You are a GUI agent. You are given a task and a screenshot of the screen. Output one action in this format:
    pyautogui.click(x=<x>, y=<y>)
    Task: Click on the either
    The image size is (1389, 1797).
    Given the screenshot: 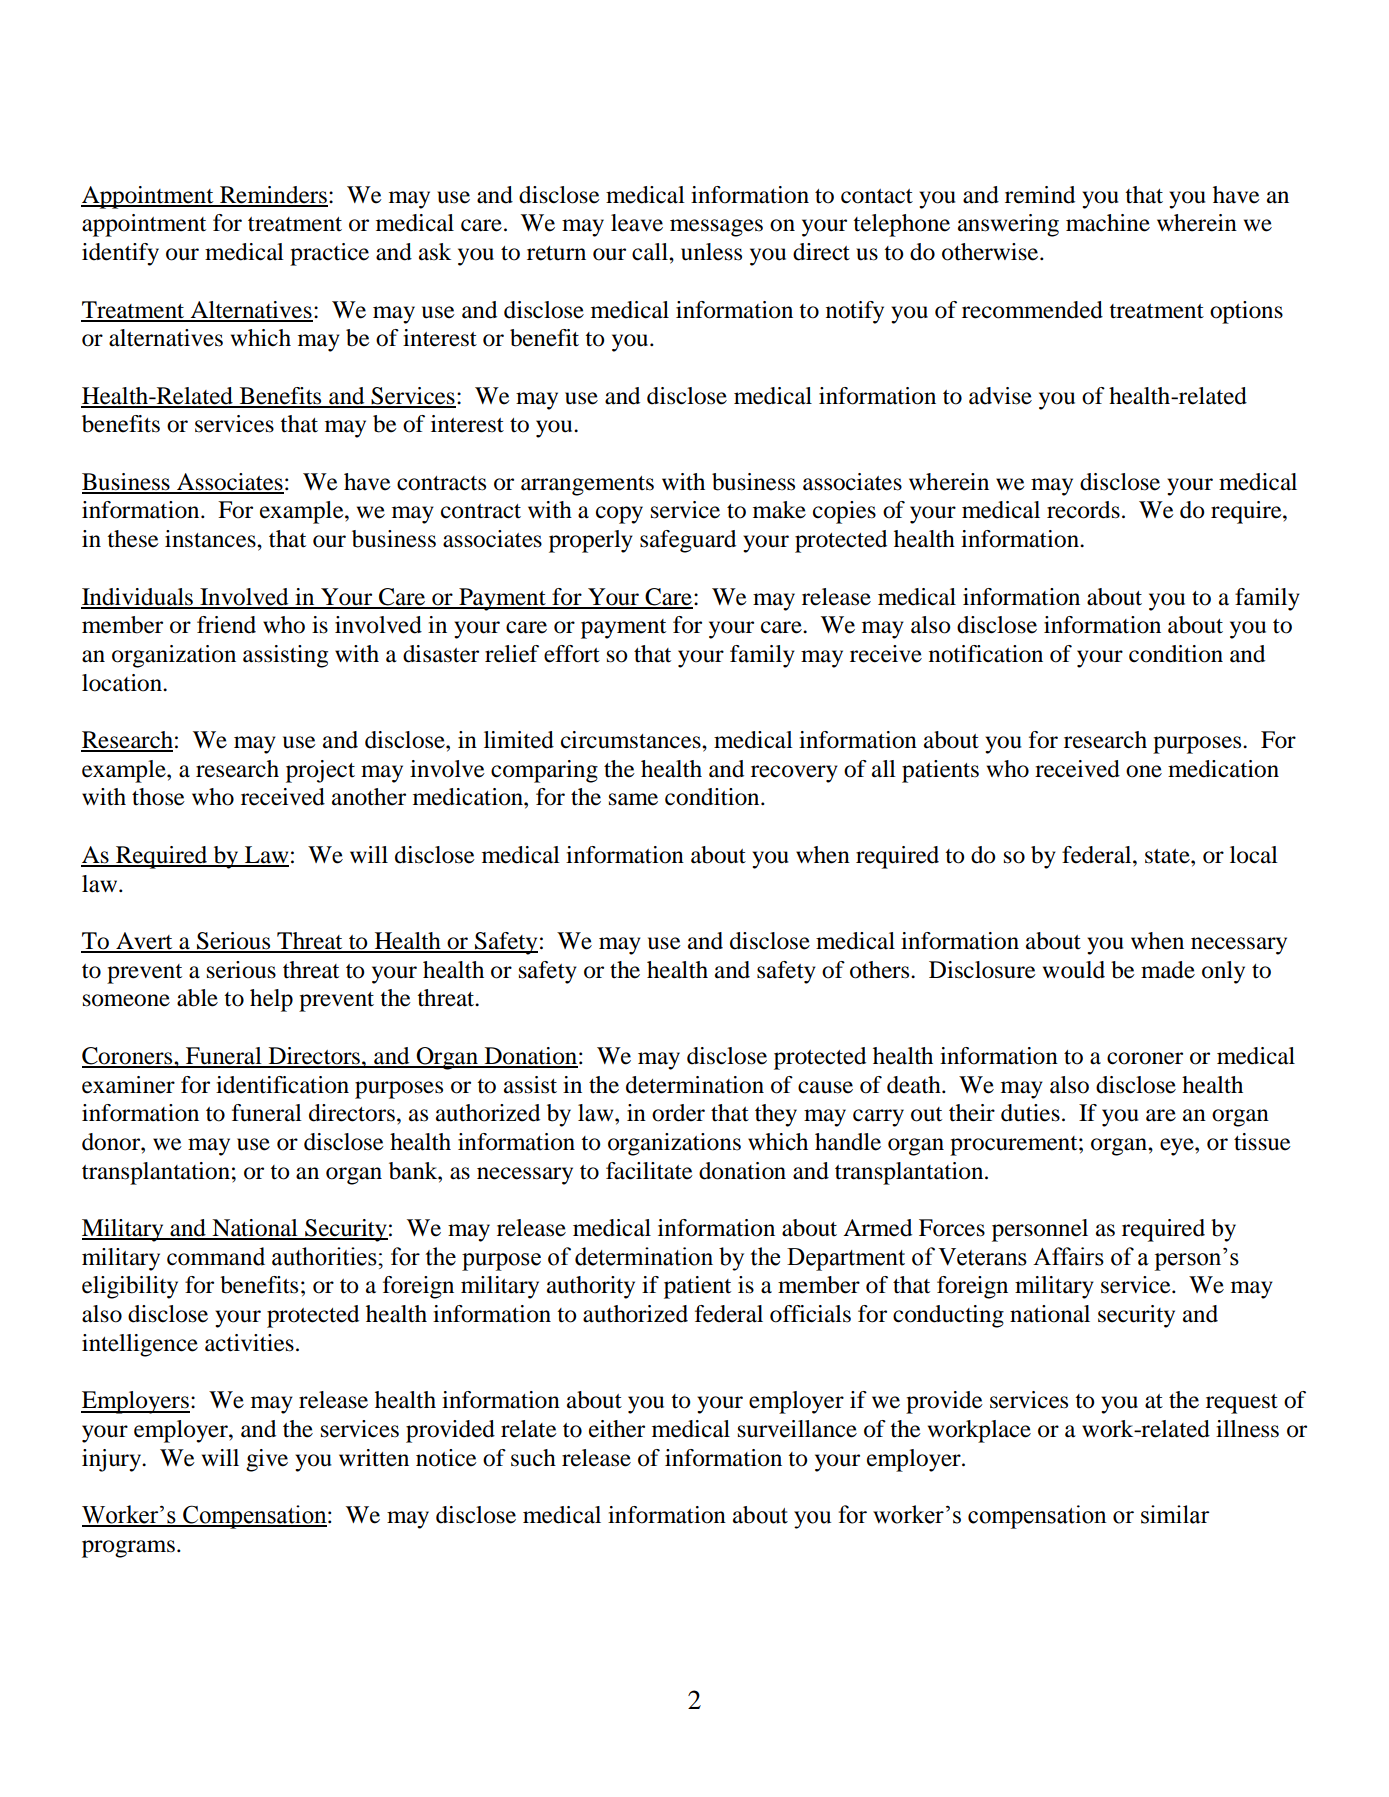 What is the action you would take?
    pyautogui.click(x=617, y=1429)
